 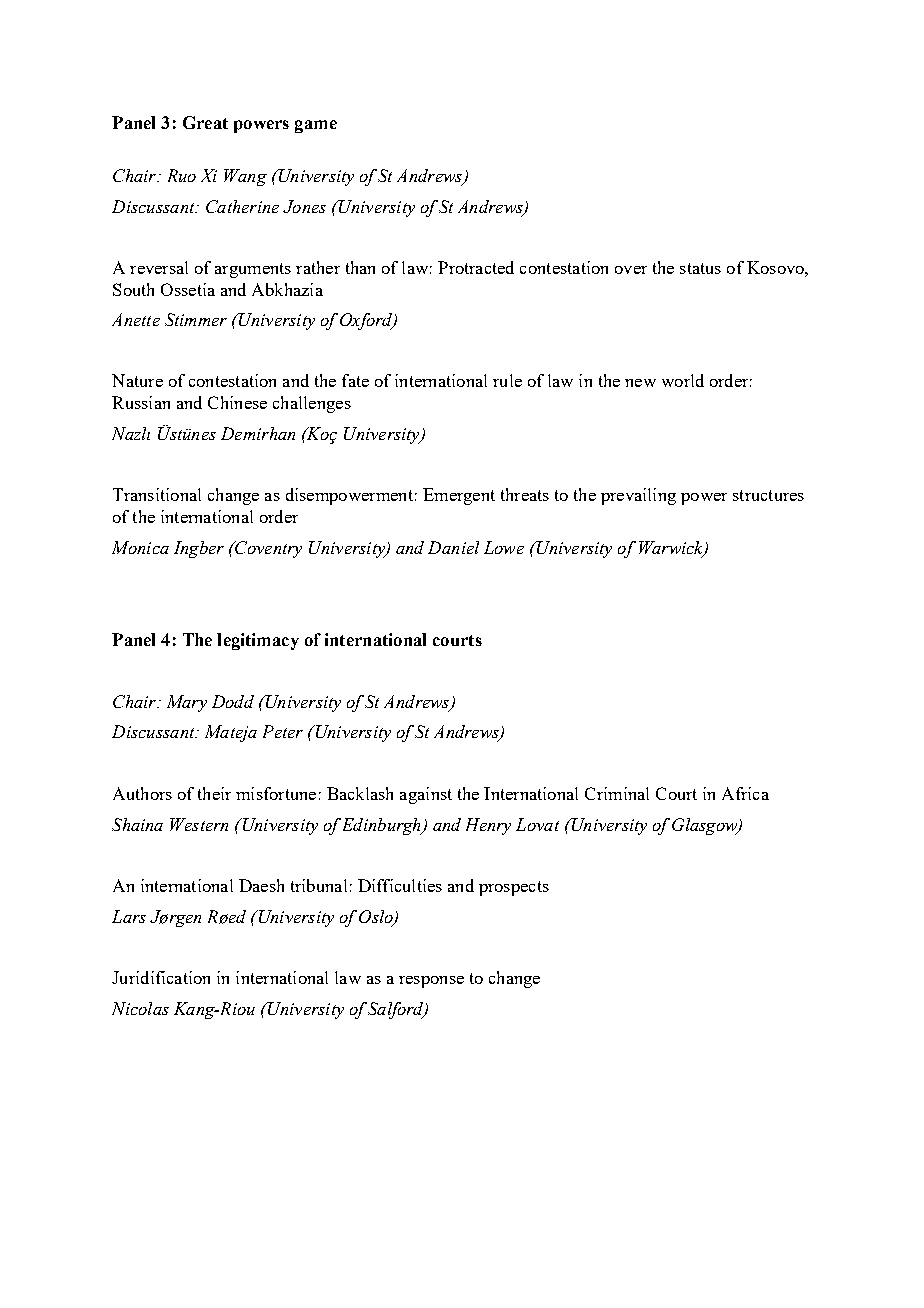 I want to click on status, so click(x=700, y=268).
